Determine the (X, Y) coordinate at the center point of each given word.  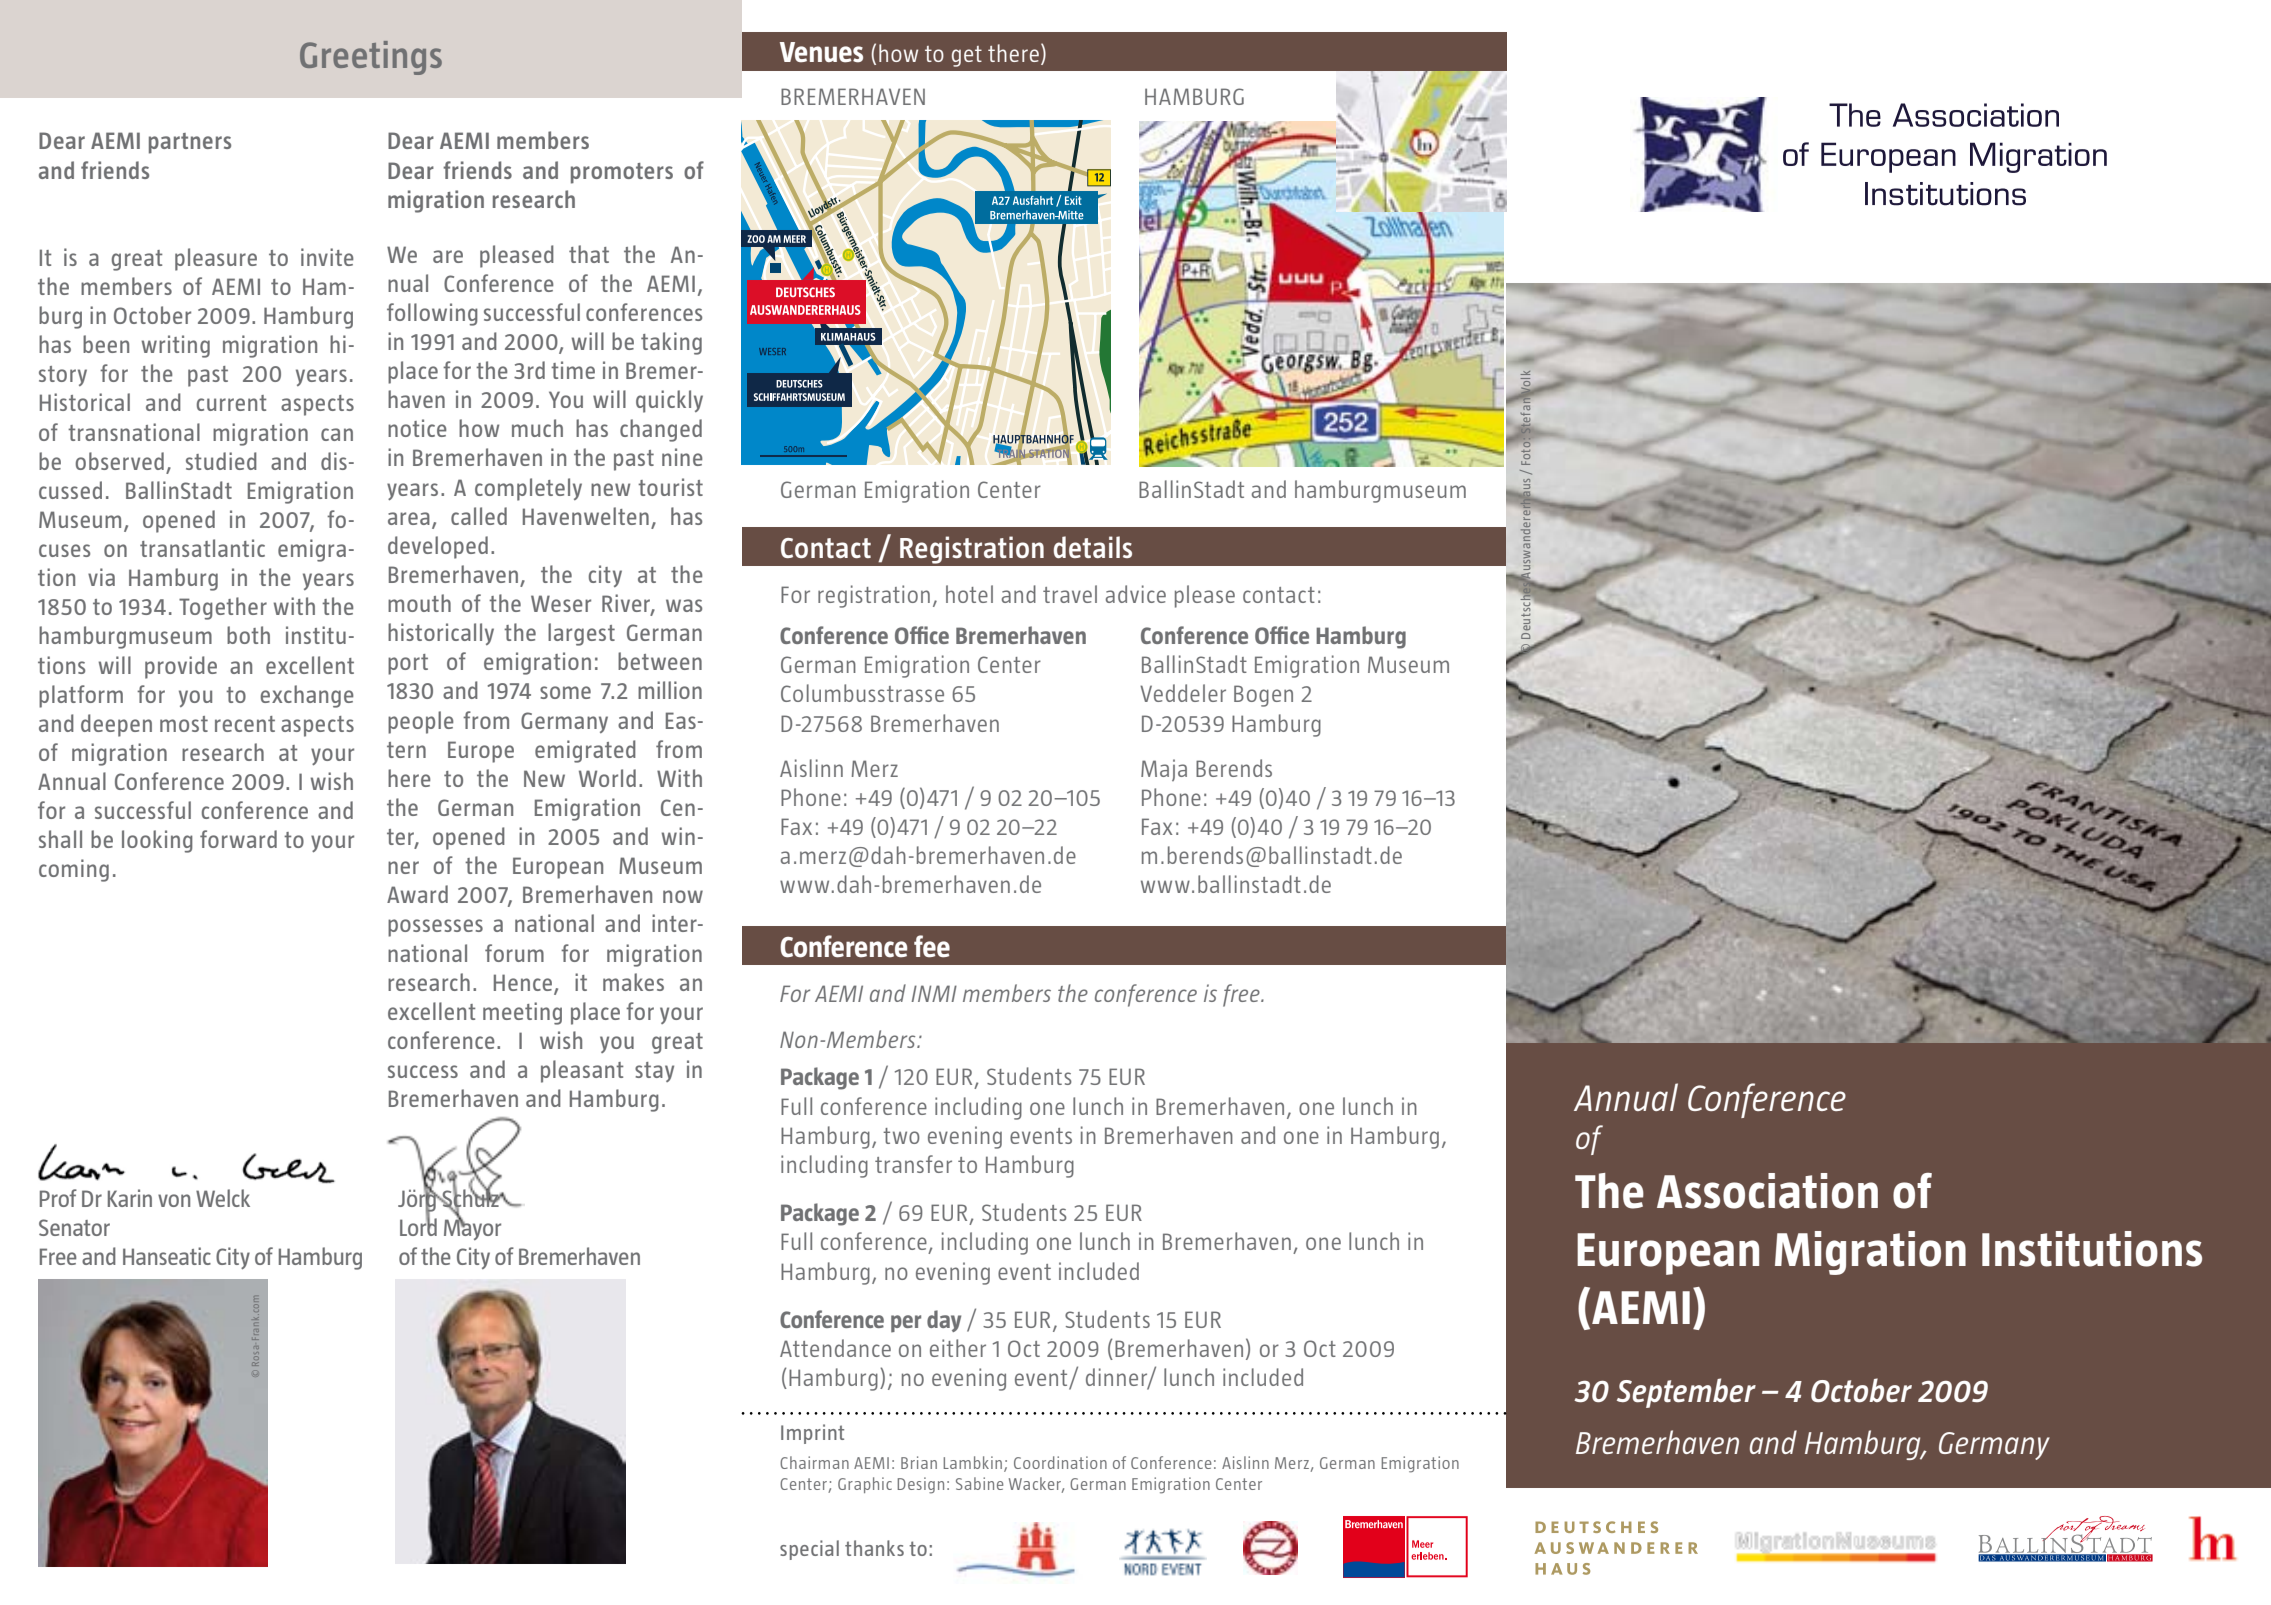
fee (932, 946)
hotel (969, 594)
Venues (821, 52)
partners (190, 143)
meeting (522, 1013)
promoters (622, 173)
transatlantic (202, 548)
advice (1136, 594)
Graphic (865, 1485)
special (809, 1550)
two (901, 1136)
